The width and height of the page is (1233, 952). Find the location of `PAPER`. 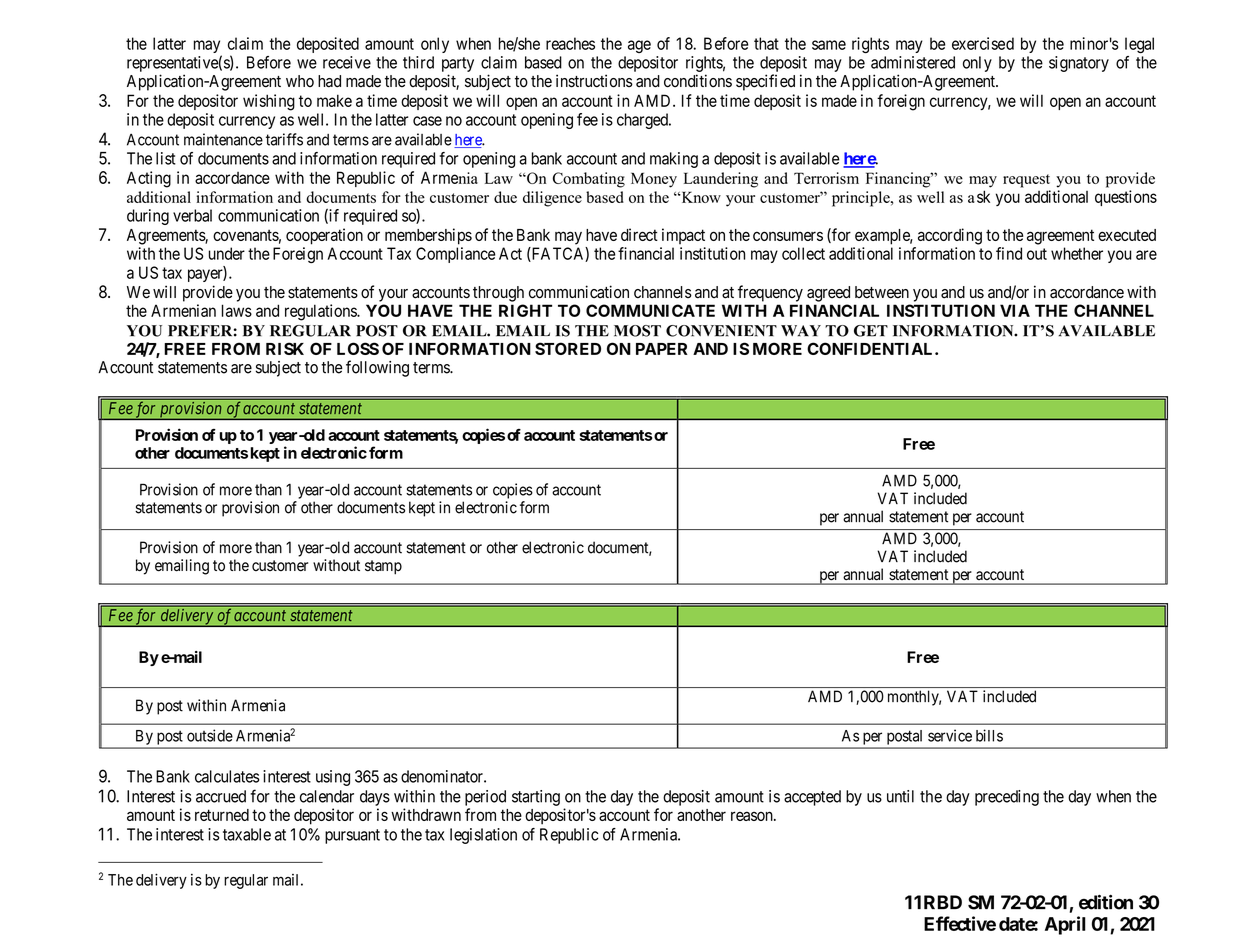

PAPER is located at coordinates (662, 349).
